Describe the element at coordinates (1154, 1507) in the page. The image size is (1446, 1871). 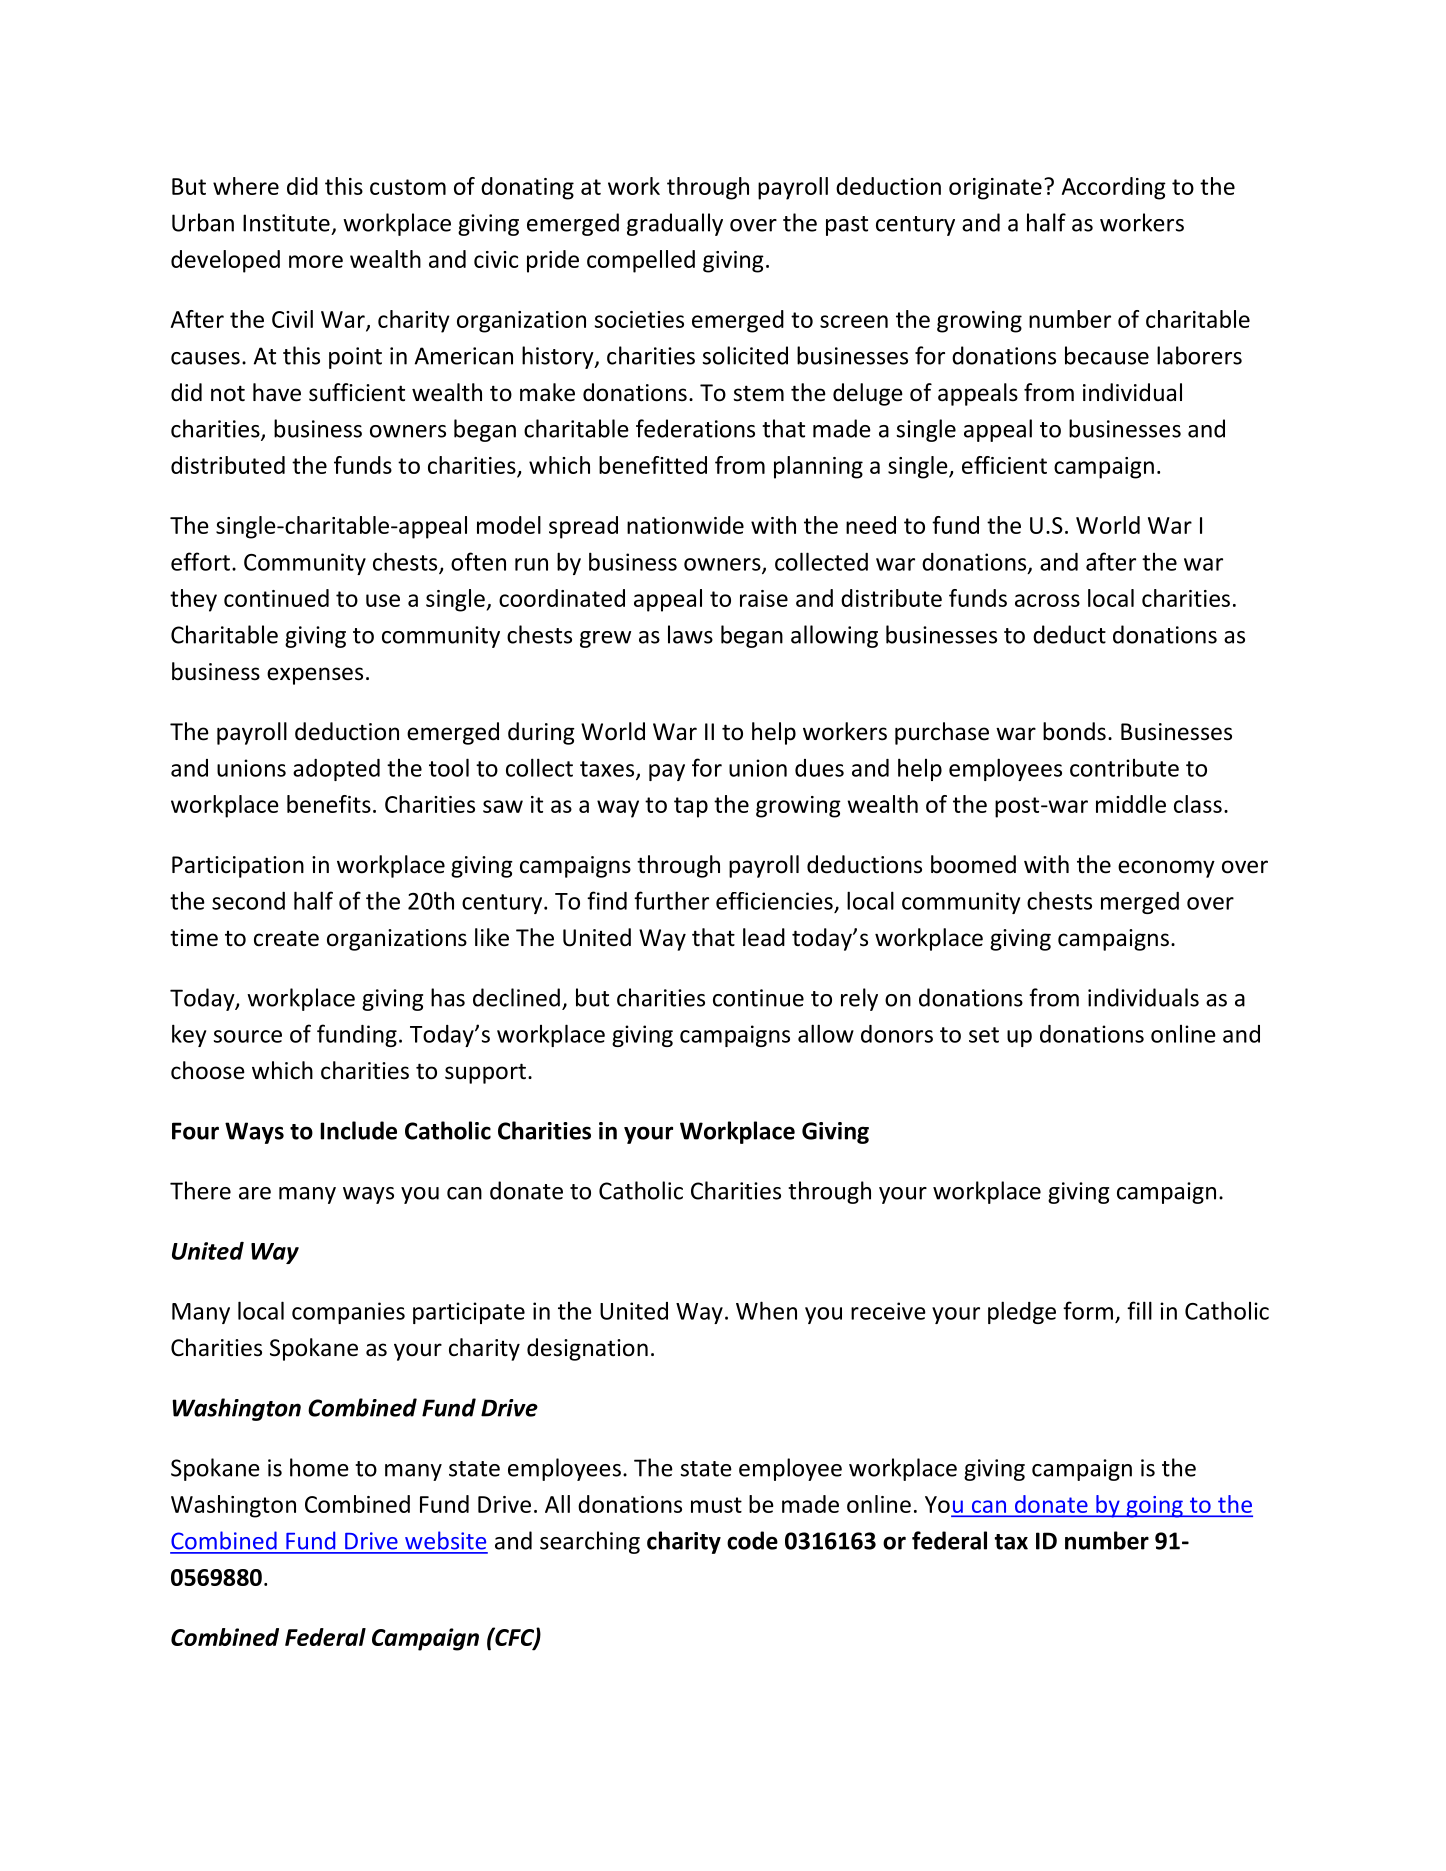
I see `going` at that location.
